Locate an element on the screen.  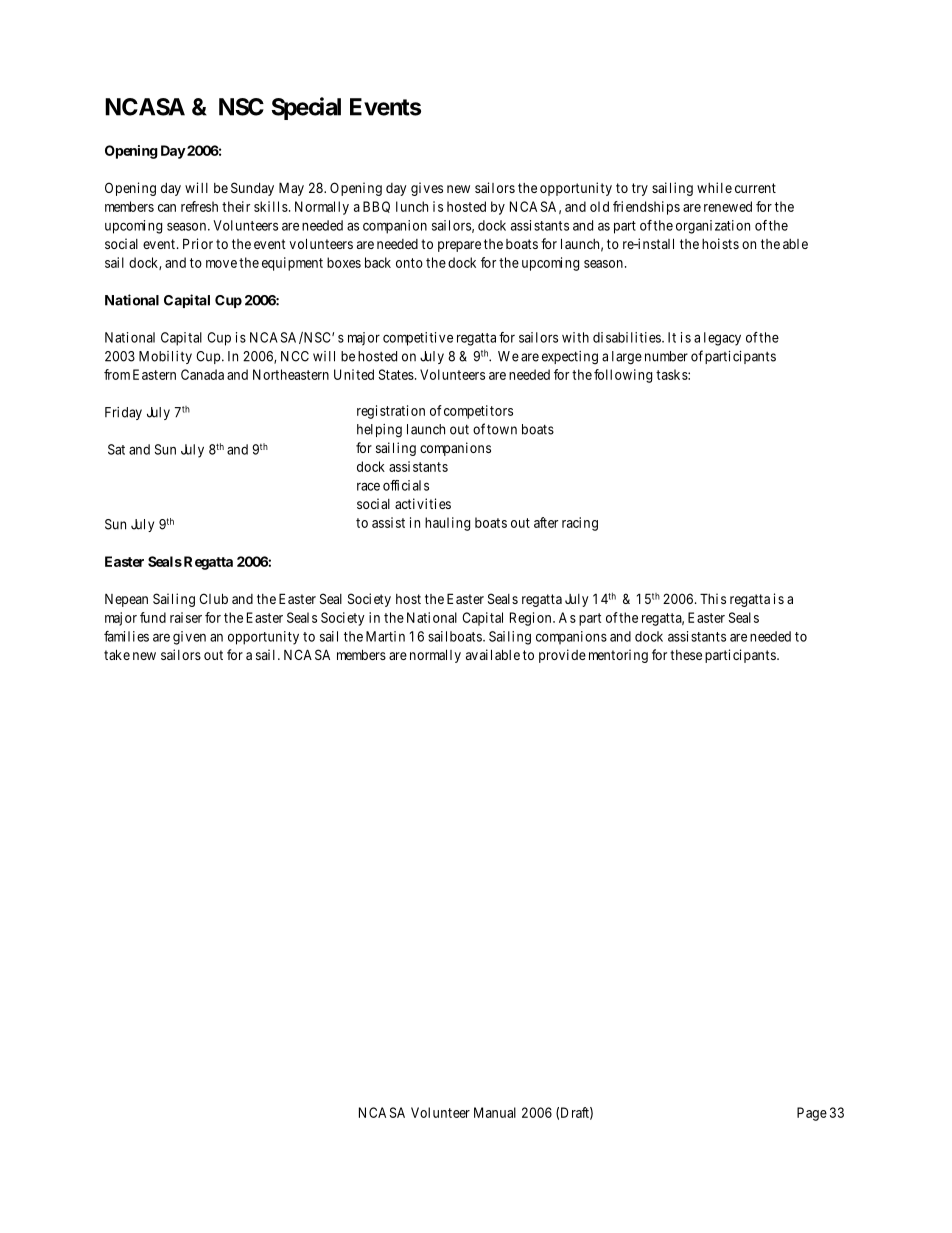
raiser is located at coordinates (186, 617).
